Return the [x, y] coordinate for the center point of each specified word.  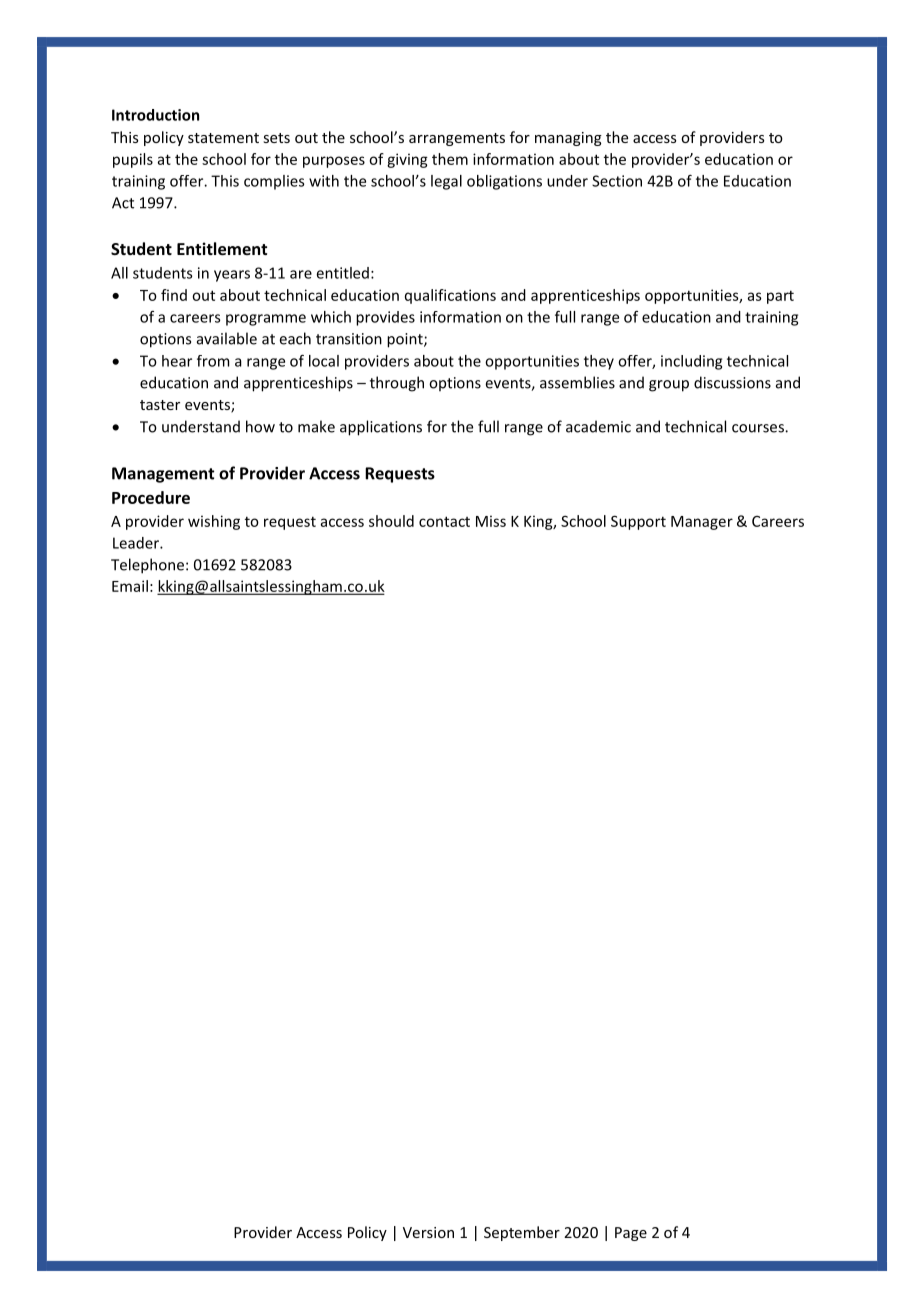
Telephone [147, 566]
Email [130, 586]
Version [428, 1232]
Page [631, 1234]
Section [617, 181]
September [522, 1233]
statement [223, 138]
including [691, 362]
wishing [214, 522]
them [450, 159]
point [406, 340]
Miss [491, 521]
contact [444, 521]
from [213, 361]
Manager [702, 523]
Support [638, 522]
